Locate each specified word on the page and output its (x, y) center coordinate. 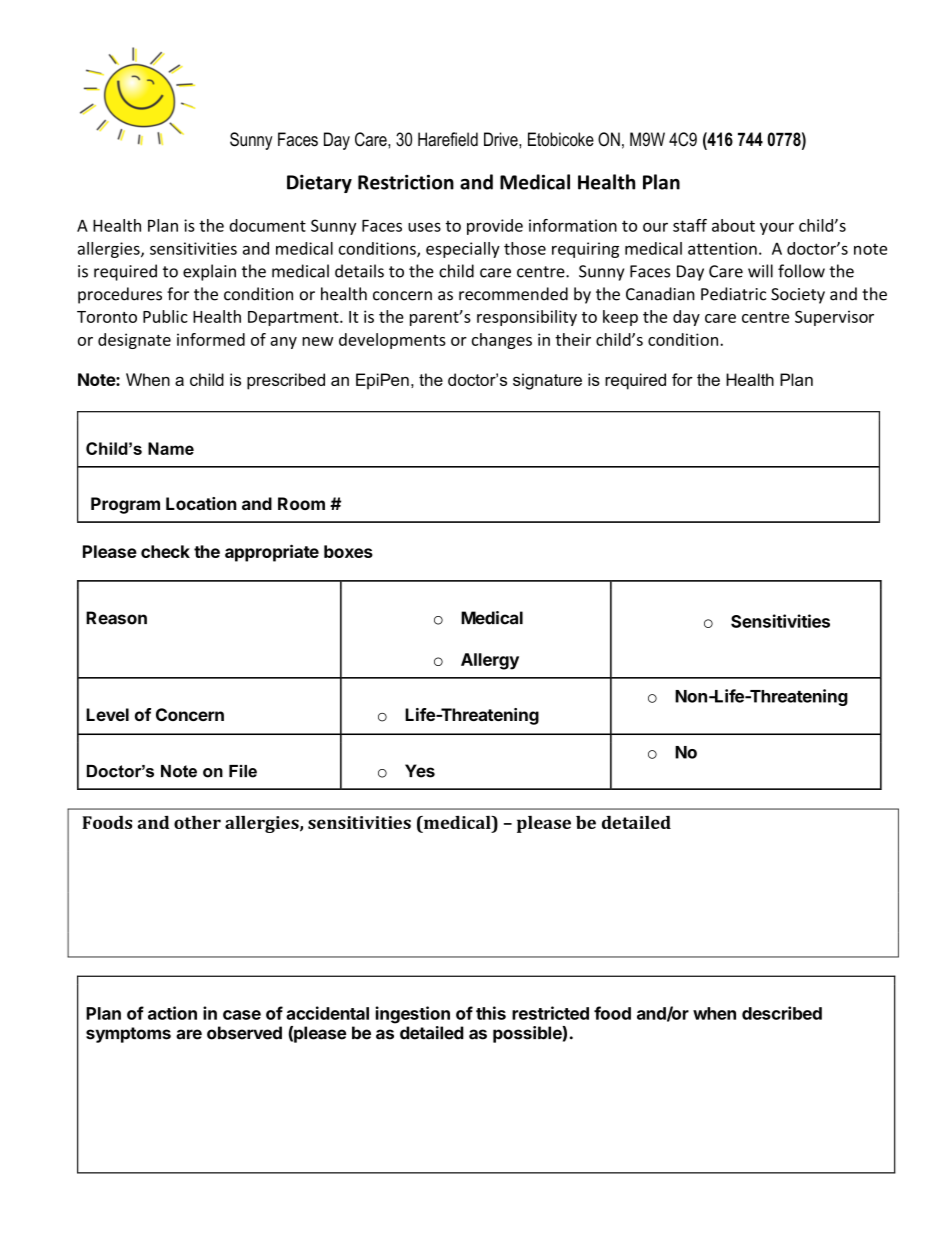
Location (201, 503)
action (172, 1013)
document (267, 225)
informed (211, 339)
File (243, 771)
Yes (420, 771)
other (197, 822)
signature (547, 381)
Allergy (490, 661)
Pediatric (733, 294)
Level (107, 714)
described (782, 1013)
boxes (348, 551)
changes (502, 341)
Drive (502, 139)
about (733, 225)
